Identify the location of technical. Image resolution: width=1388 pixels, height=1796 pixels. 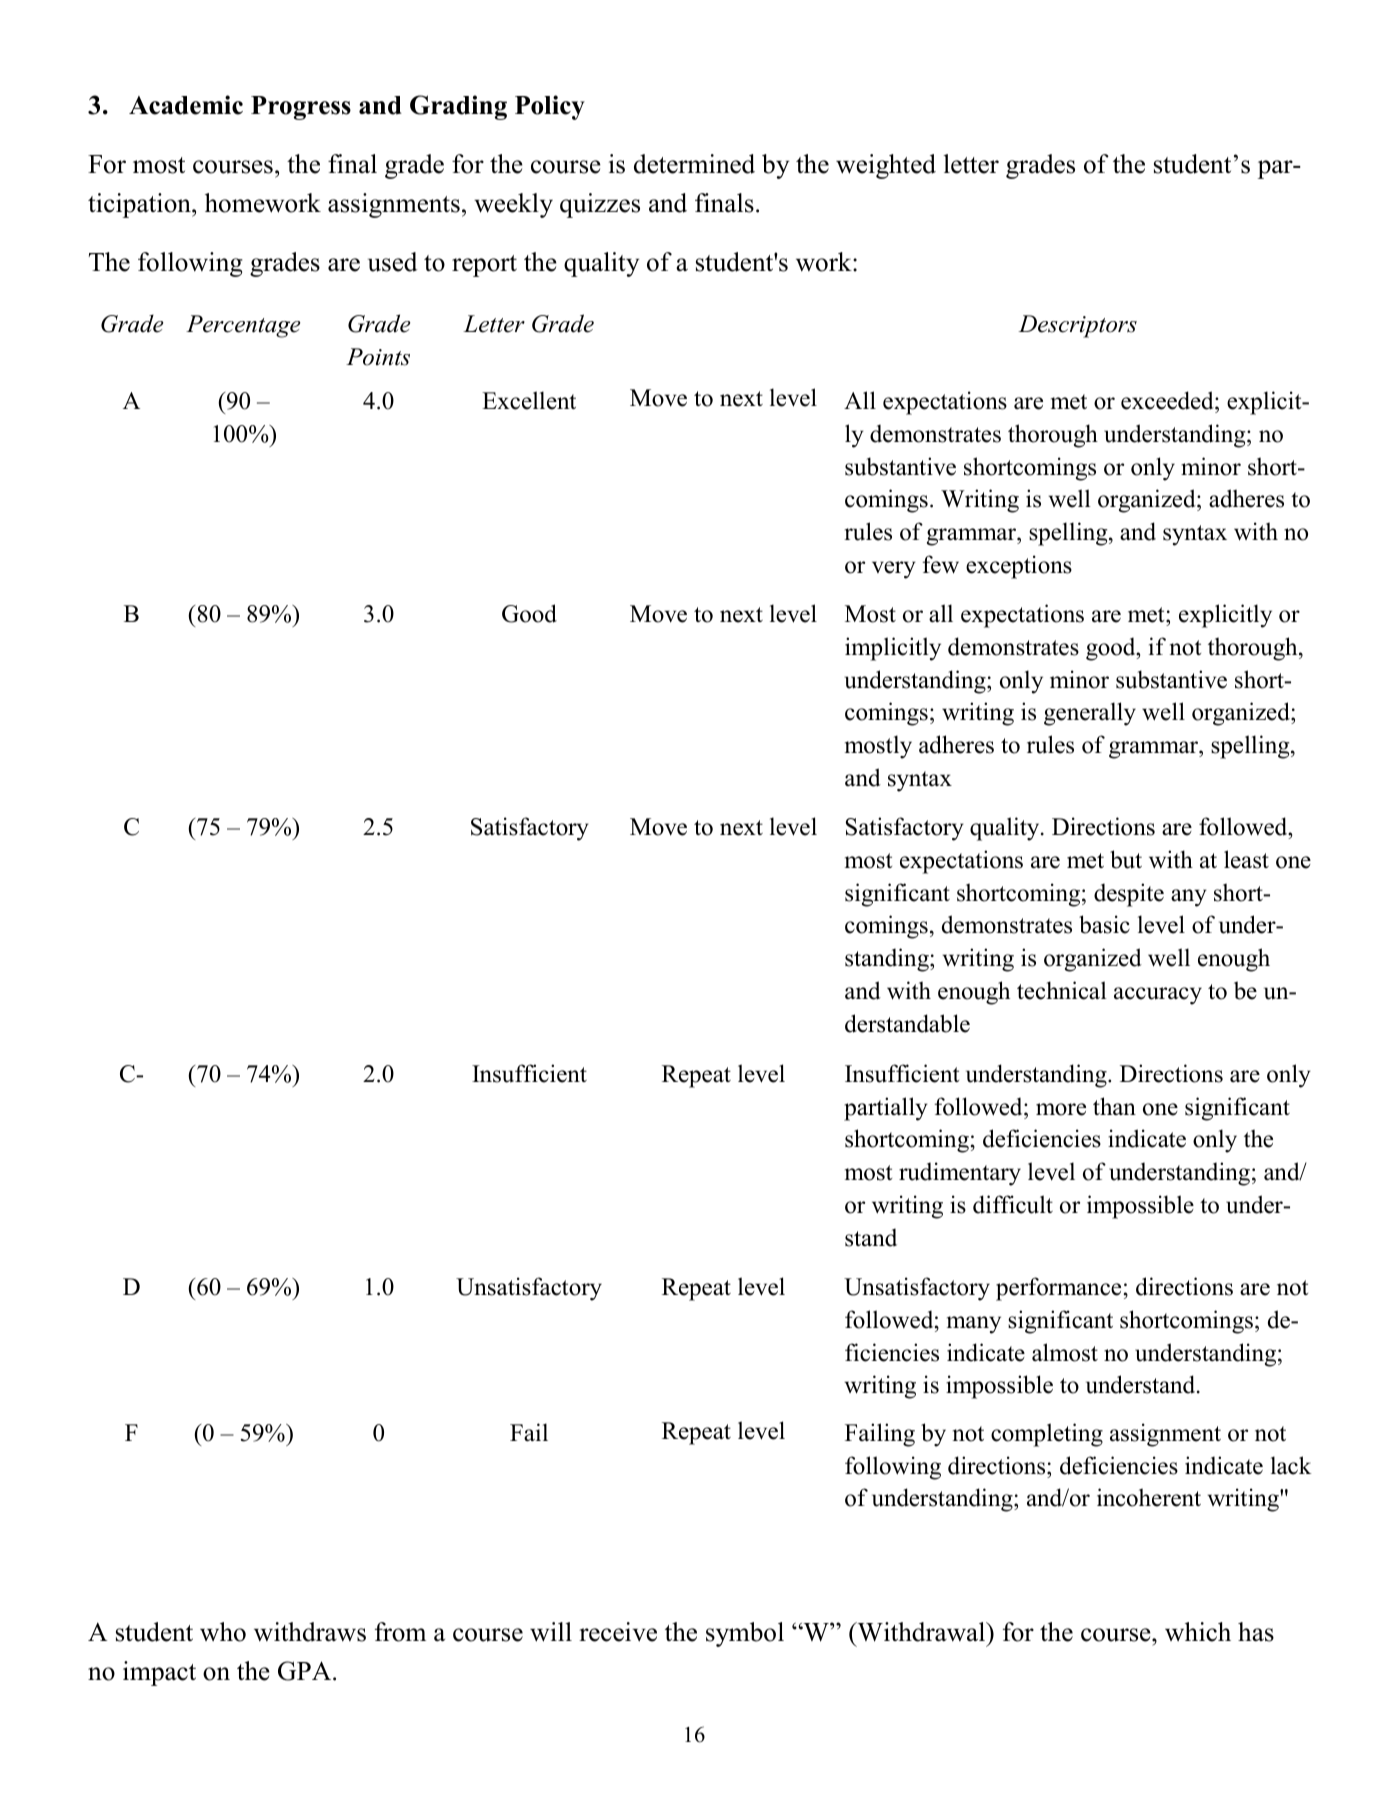
(1062, 990).
